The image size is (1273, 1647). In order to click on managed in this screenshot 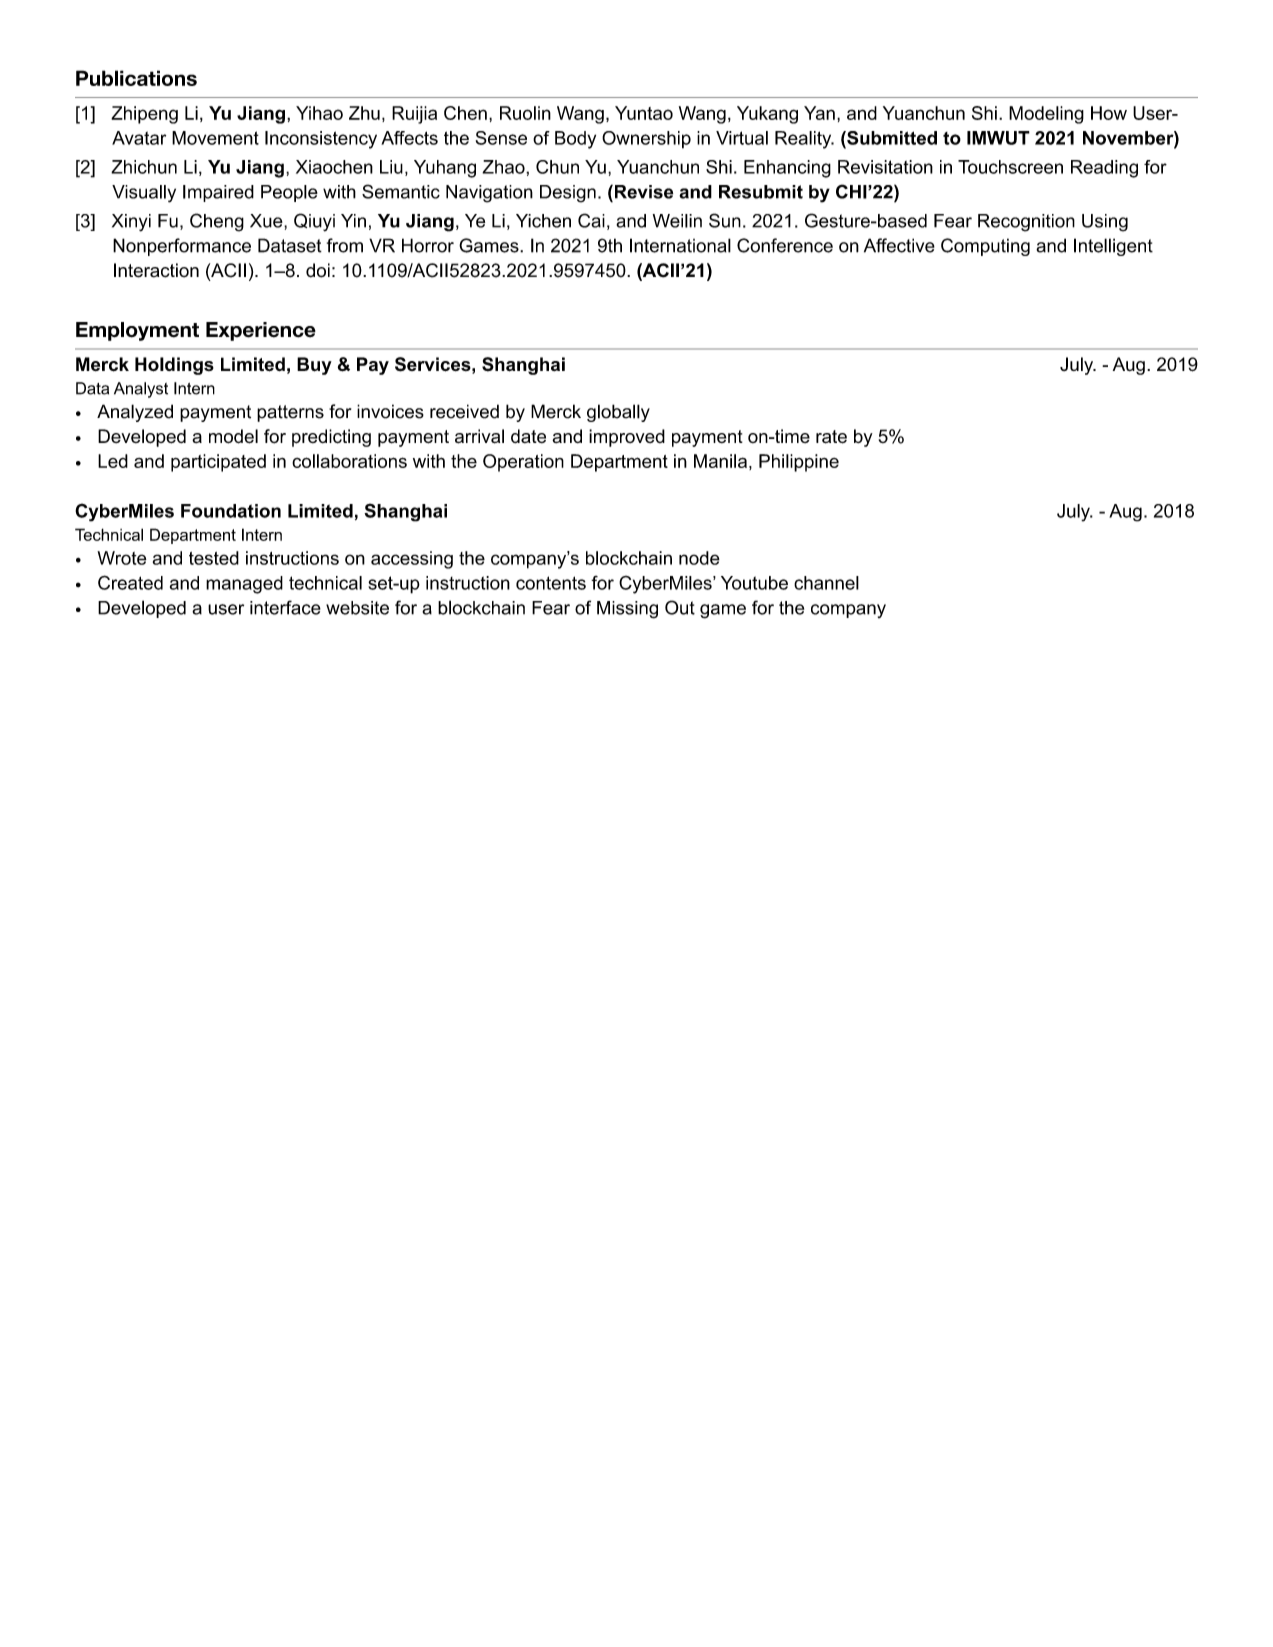, I will do `click(244, 585)`.
